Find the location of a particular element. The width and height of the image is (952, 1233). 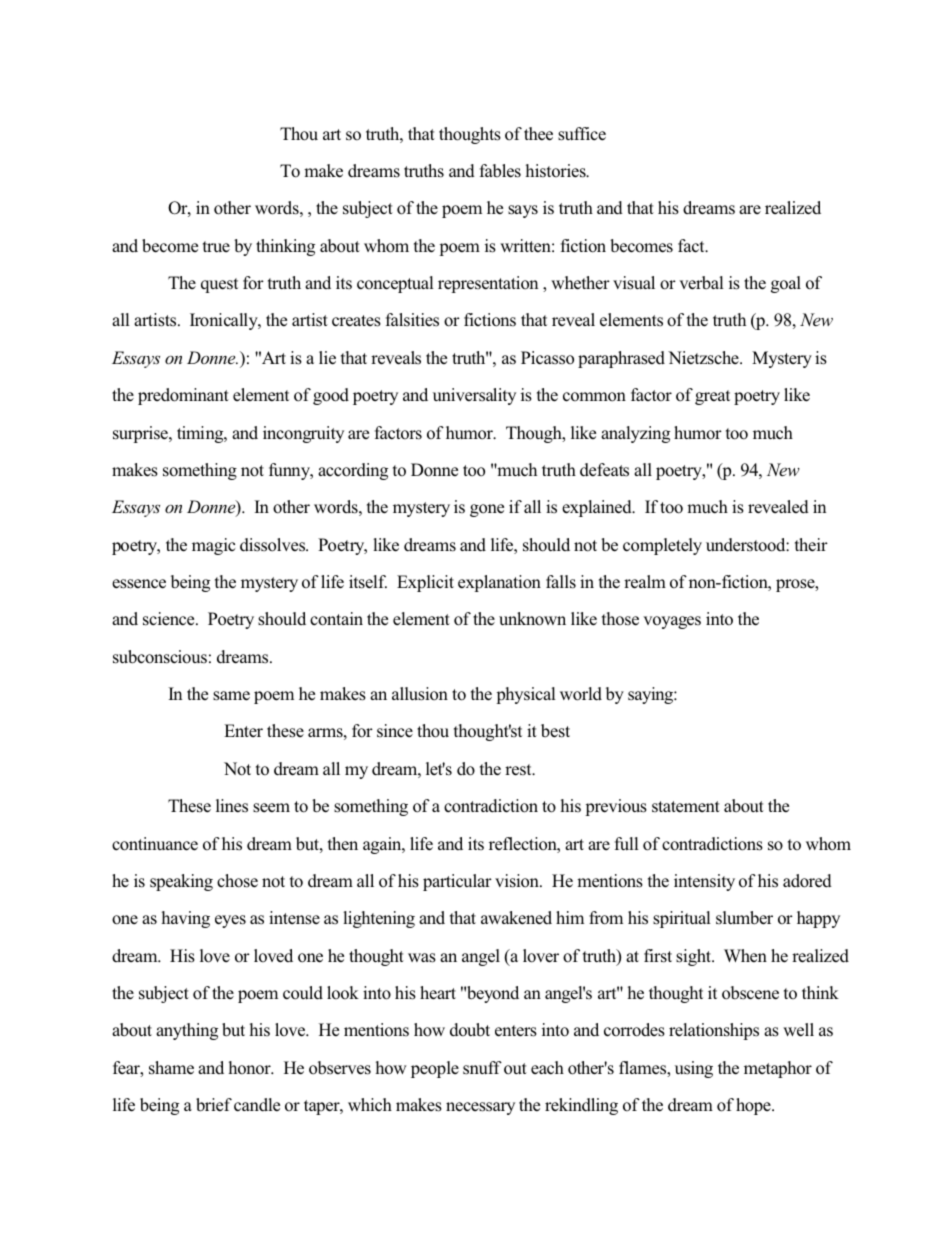

statement is located at coordinates (686, 806).
